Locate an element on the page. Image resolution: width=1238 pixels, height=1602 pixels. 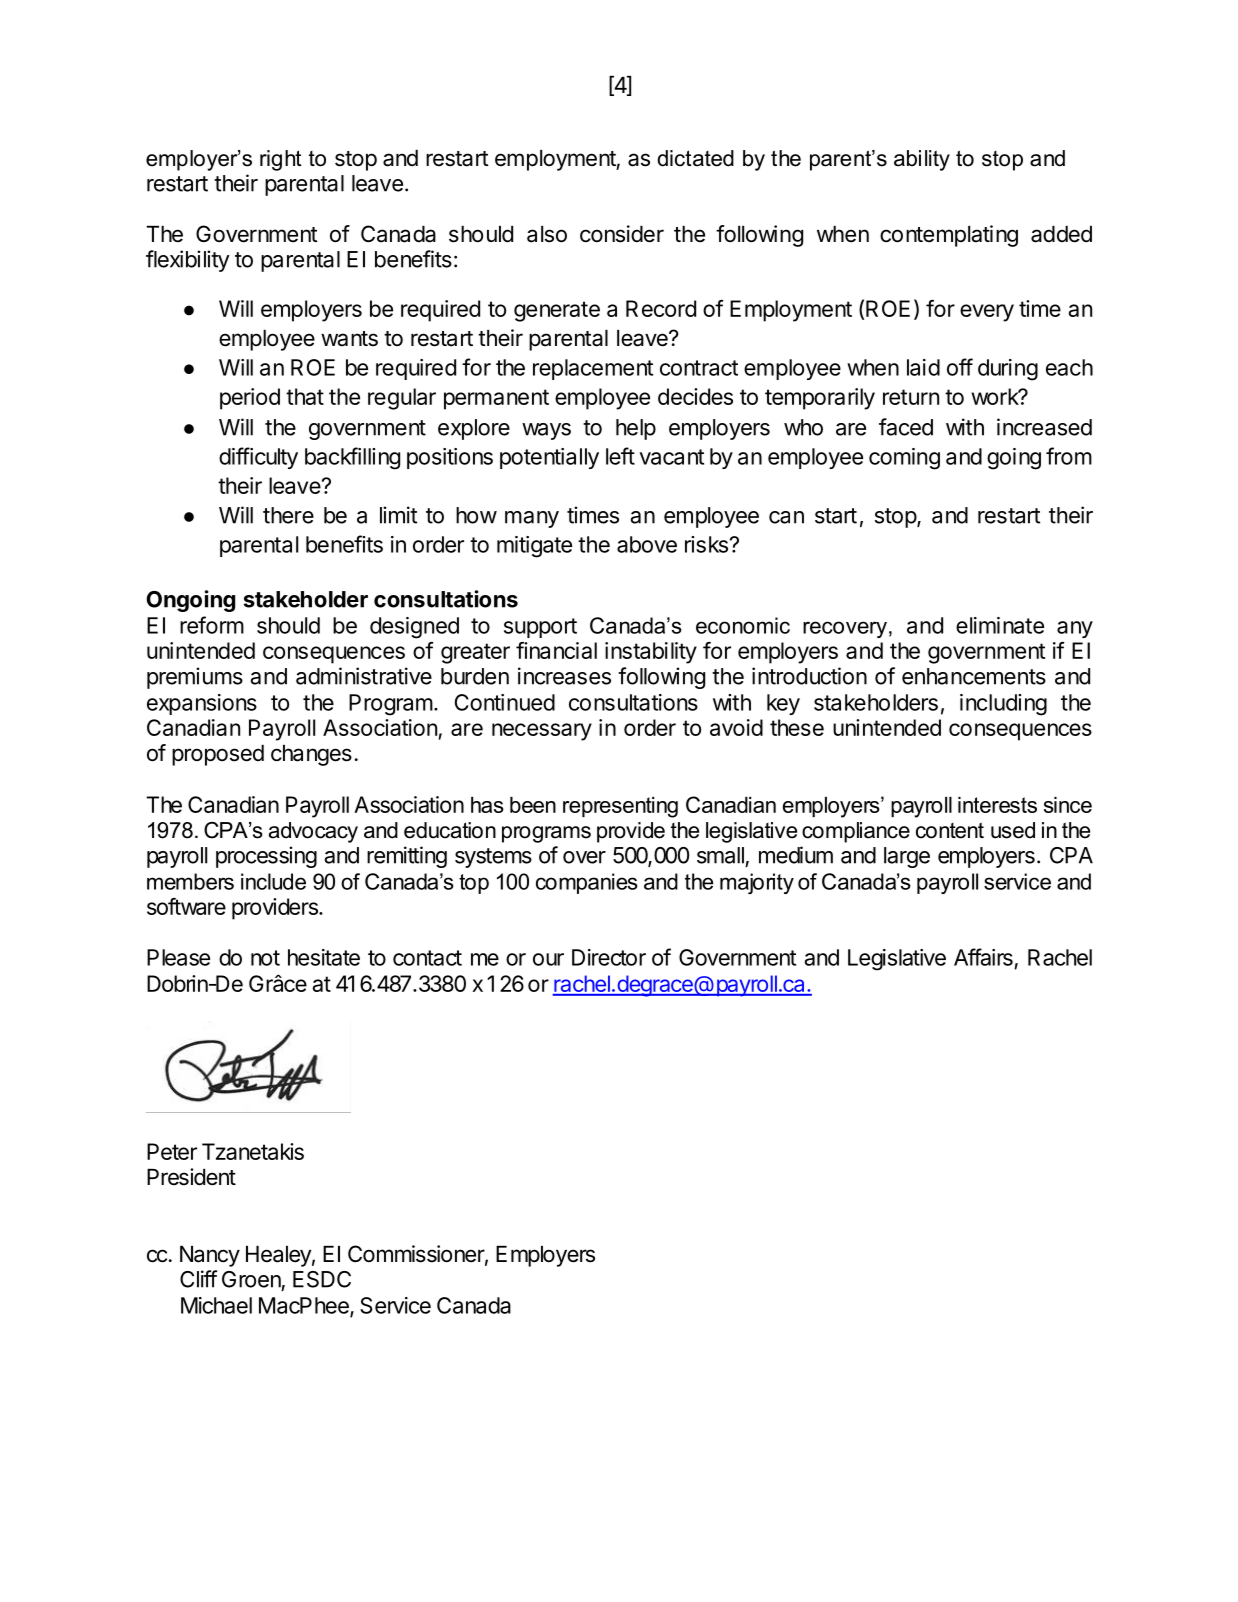
changes is located at coordinates (311, 755).
